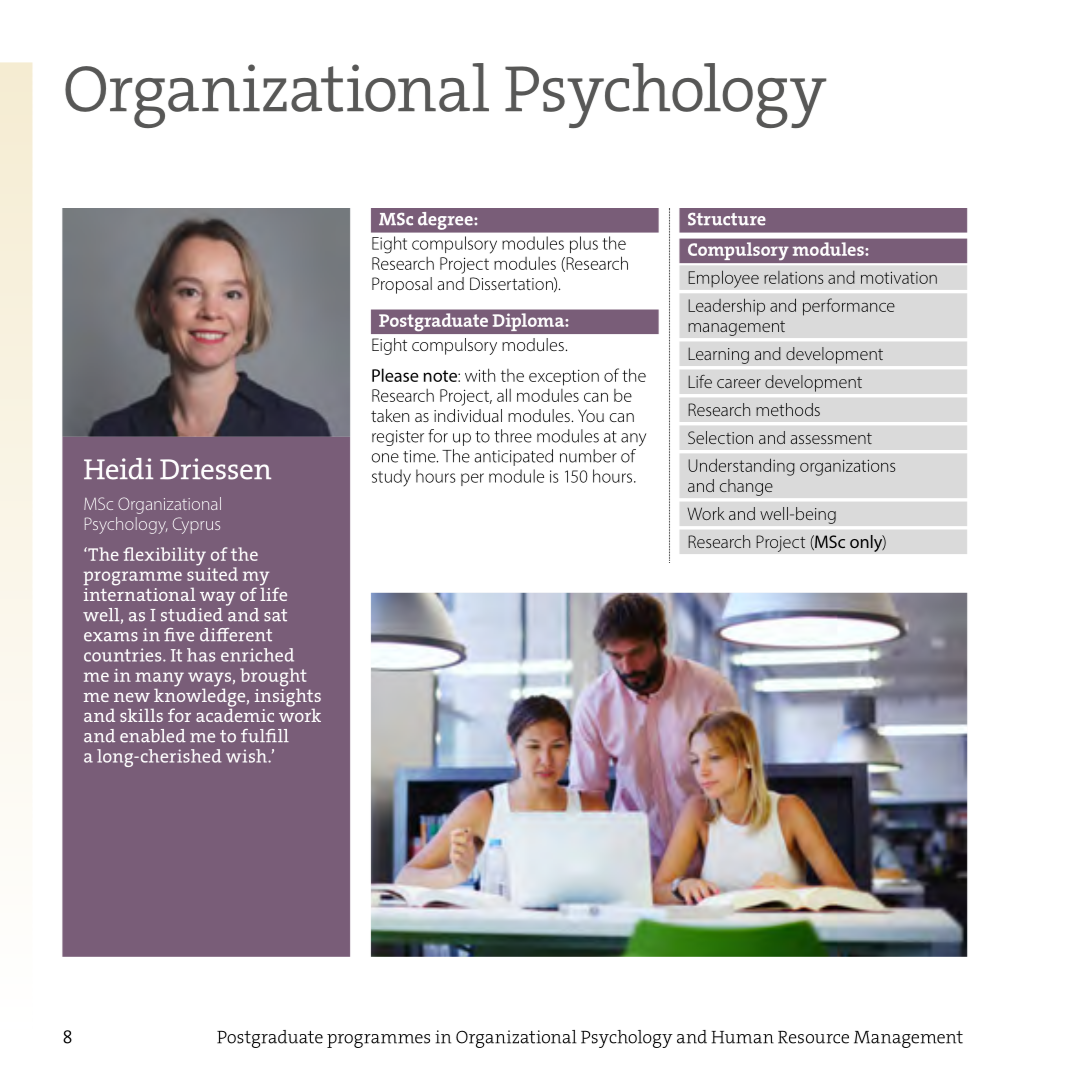 The image size is (1092, 1092). Describe the element at coordinates (402, 285) in the image. I see `Proposal` at that location.
